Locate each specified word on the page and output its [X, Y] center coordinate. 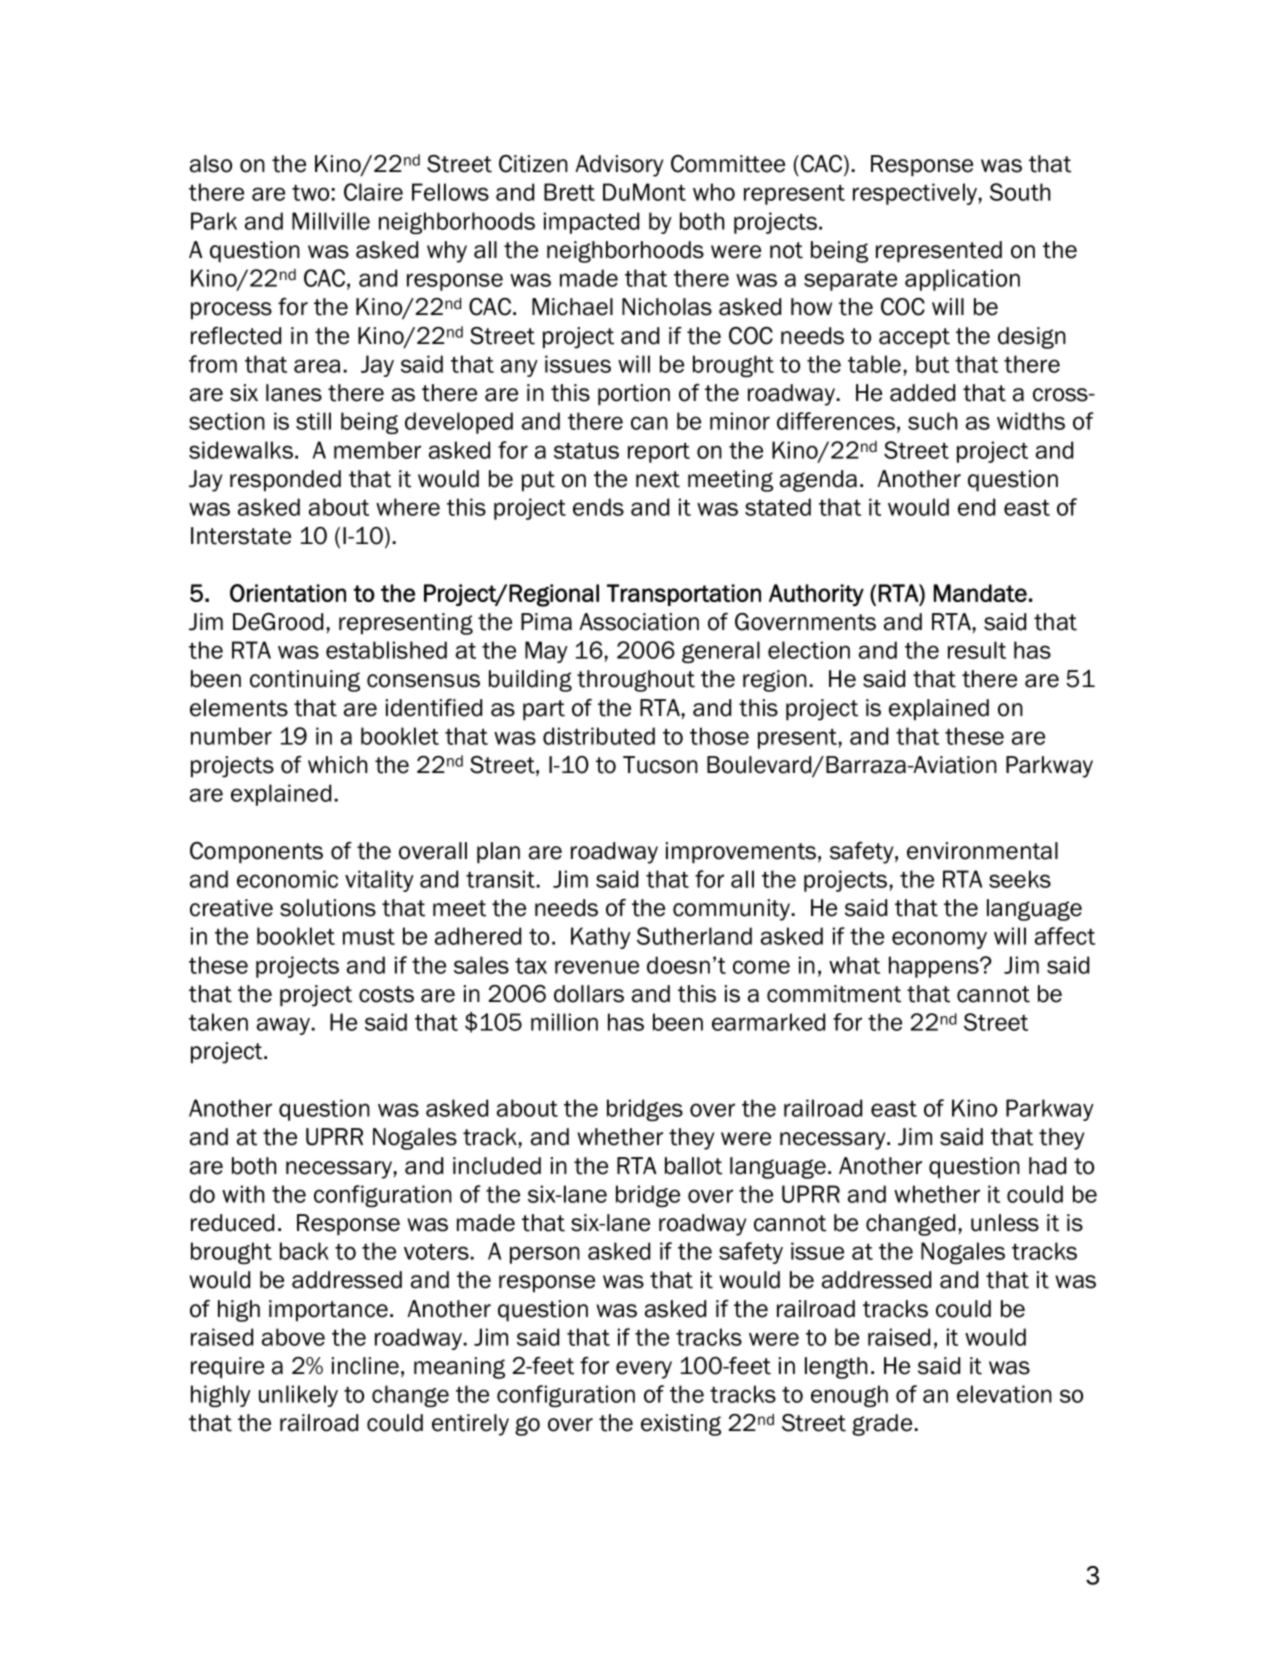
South [1020, 192]
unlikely [298, 1396]
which [338, 765]
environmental [982, 851]
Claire [373, 192]
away [284, 1026]
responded [285, 481]
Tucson [660, 765]
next [658, 479]
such [933, 421]
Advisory [619, 166]
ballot [693, 1166]
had [1047, 1166]
